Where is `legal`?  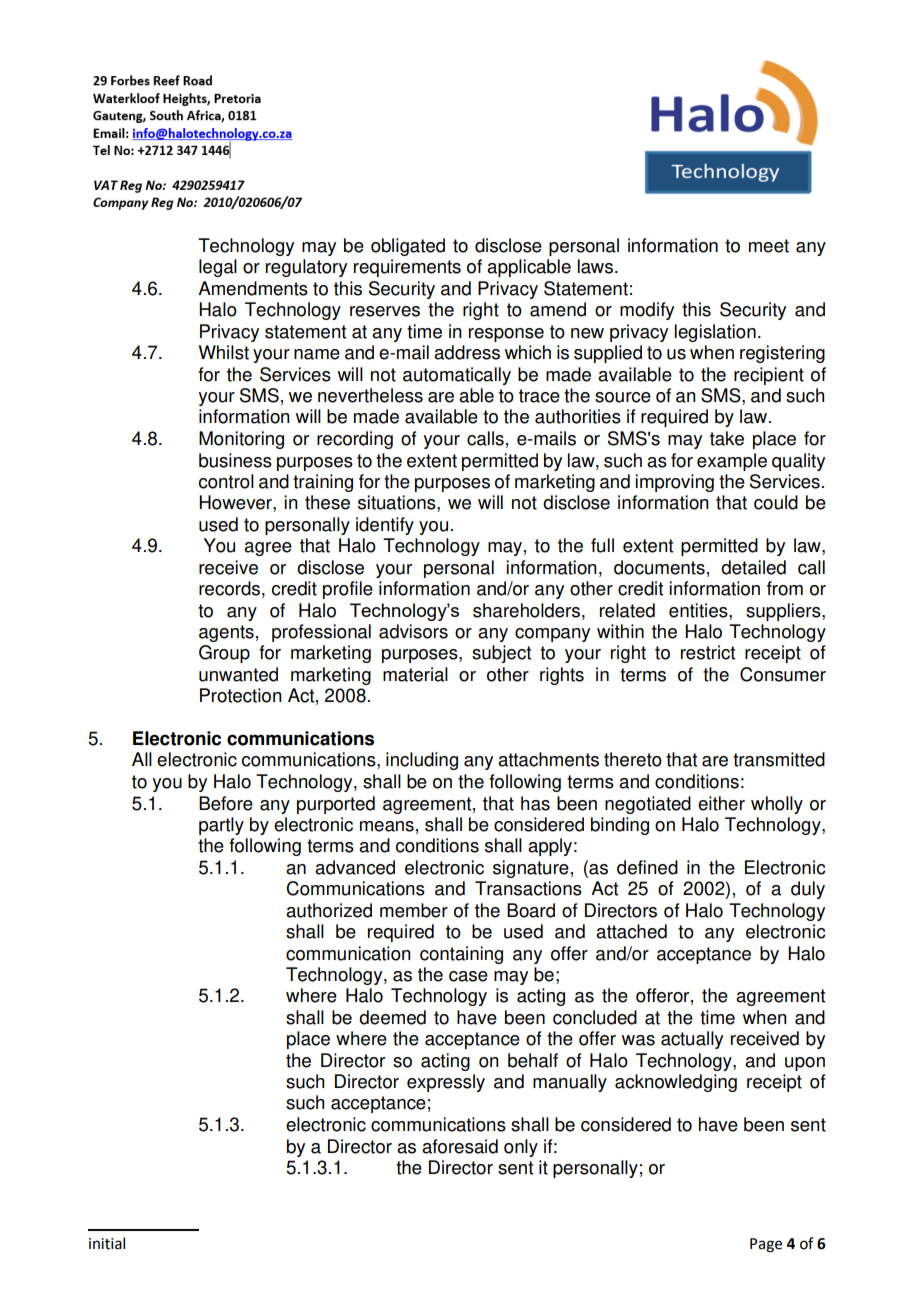 legal is located at coordinates (218, 268).
